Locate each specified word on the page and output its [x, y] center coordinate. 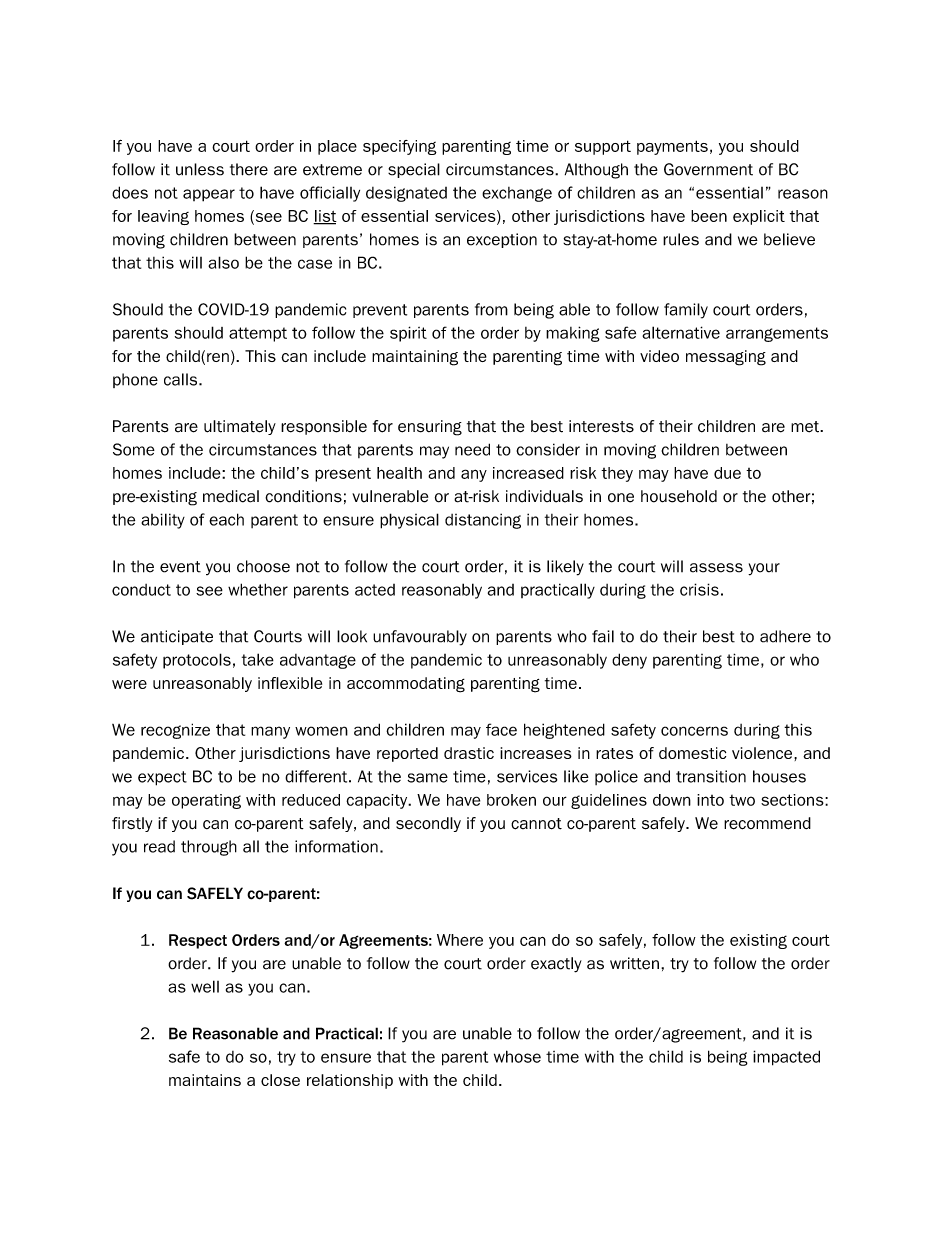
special [414, 170]
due [727, 473]
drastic [469, 753]
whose [517, 1056]
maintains [205, 1080]
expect [162, 778]
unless [200, 169]
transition [711, 776]
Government [708, 169]
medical [231, 496]
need [472, 449]
